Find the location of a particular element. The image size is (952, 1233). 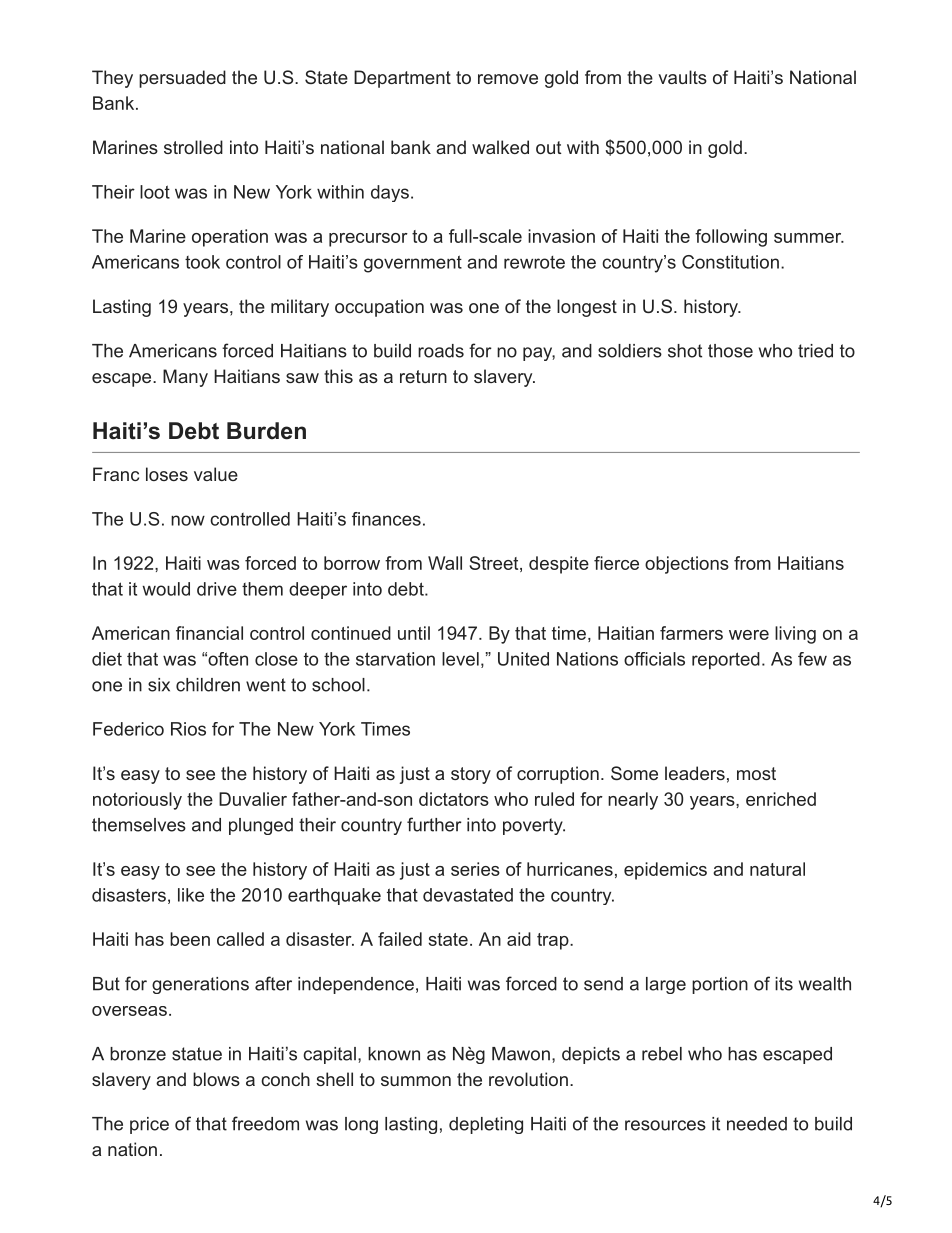

Constitution is located at coordinates (730, 262).
